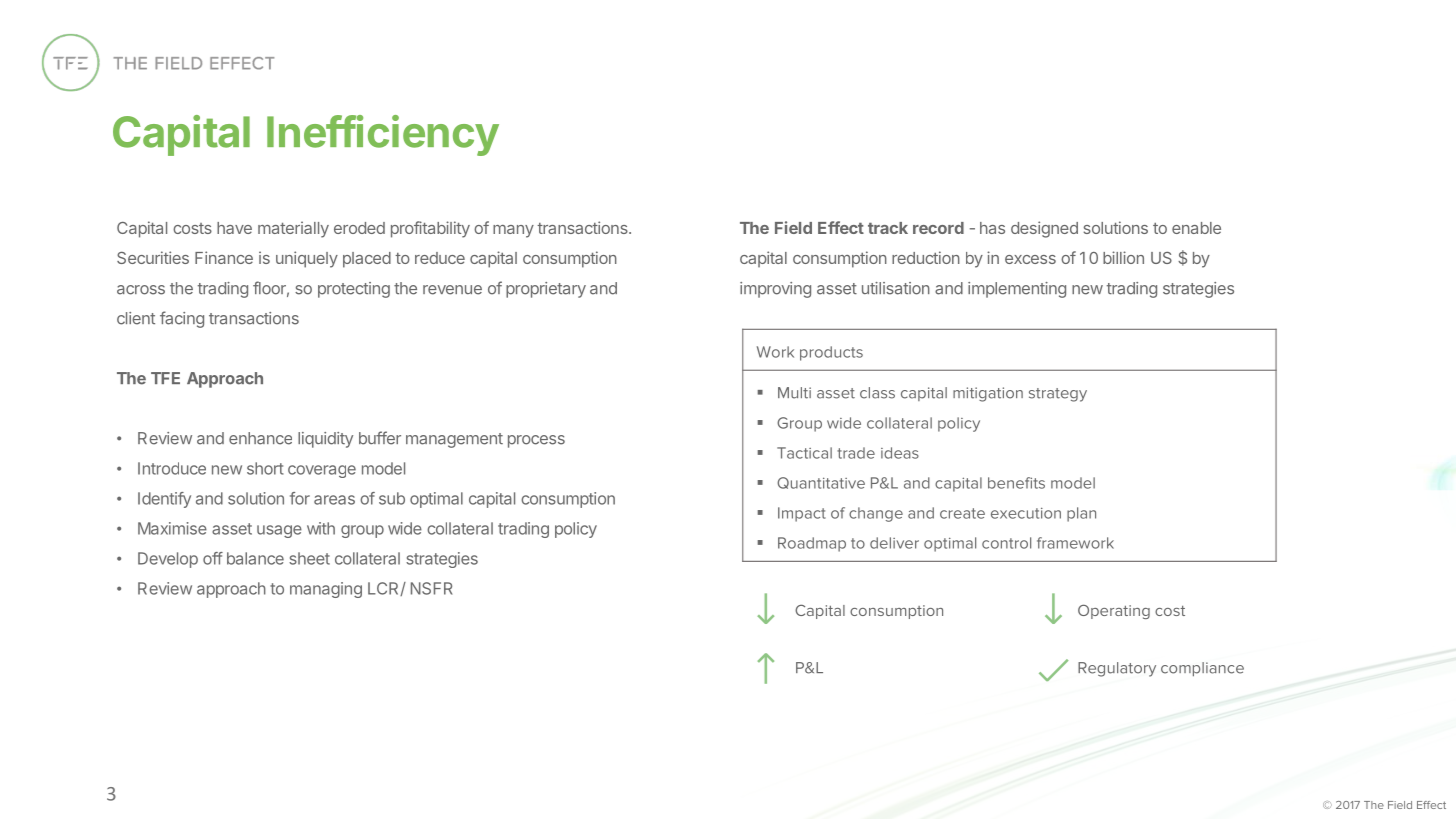  What do you see at coordinates (300, 498) in the page?
I see `for` at bounding box center [300, 498].
